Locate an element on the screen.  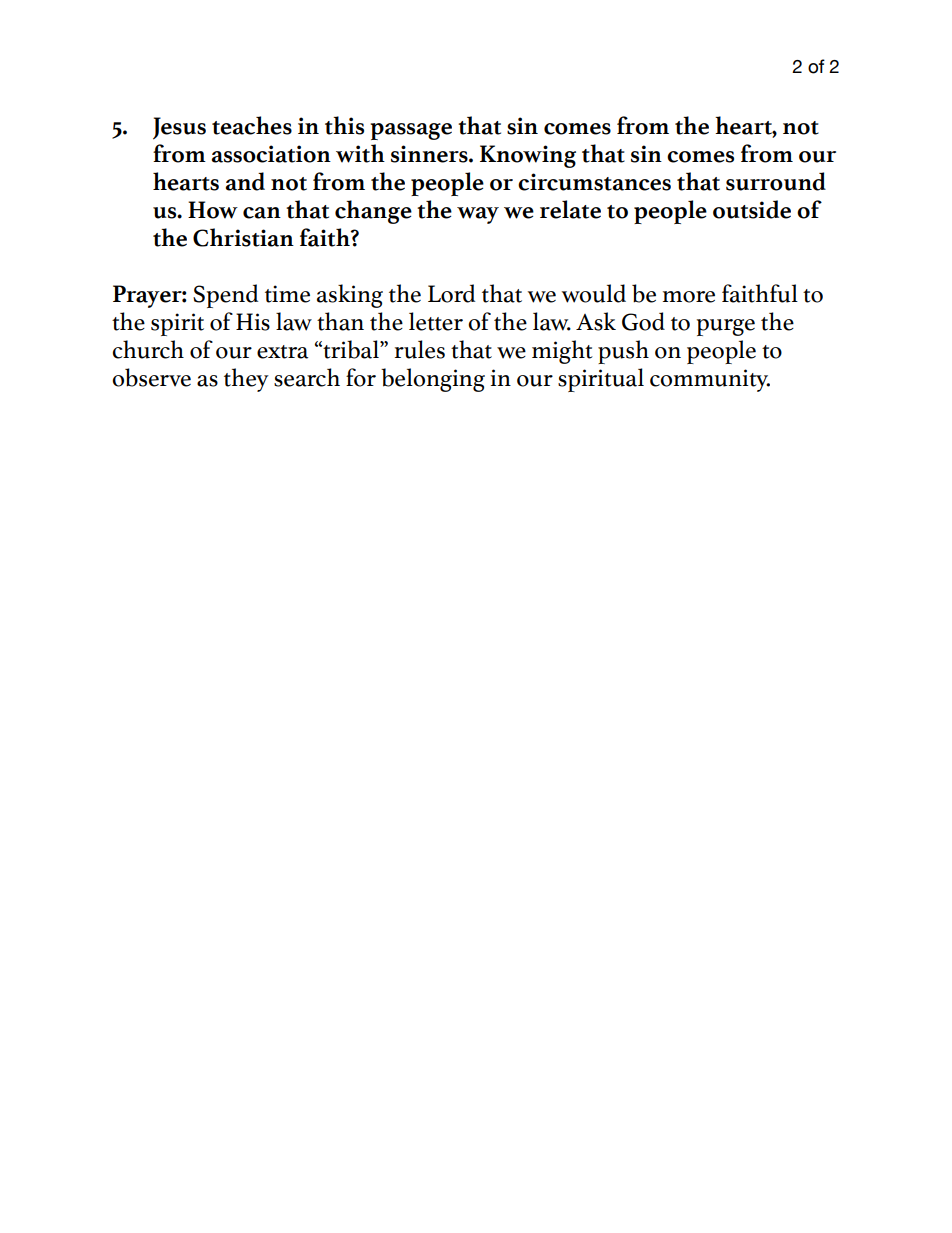
passage is located at coordinates (411, 131).
